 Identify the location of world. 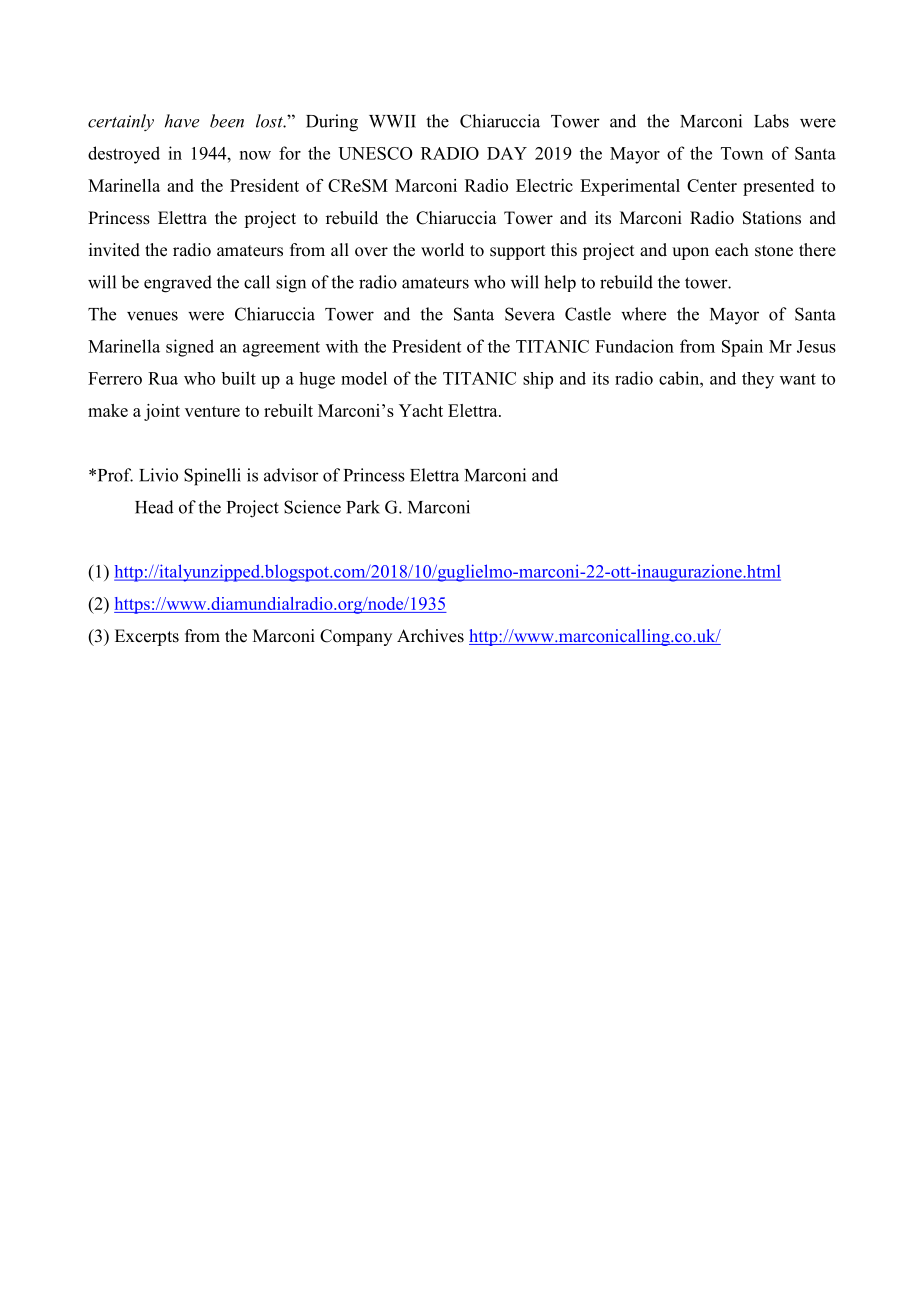
(442, 250).
